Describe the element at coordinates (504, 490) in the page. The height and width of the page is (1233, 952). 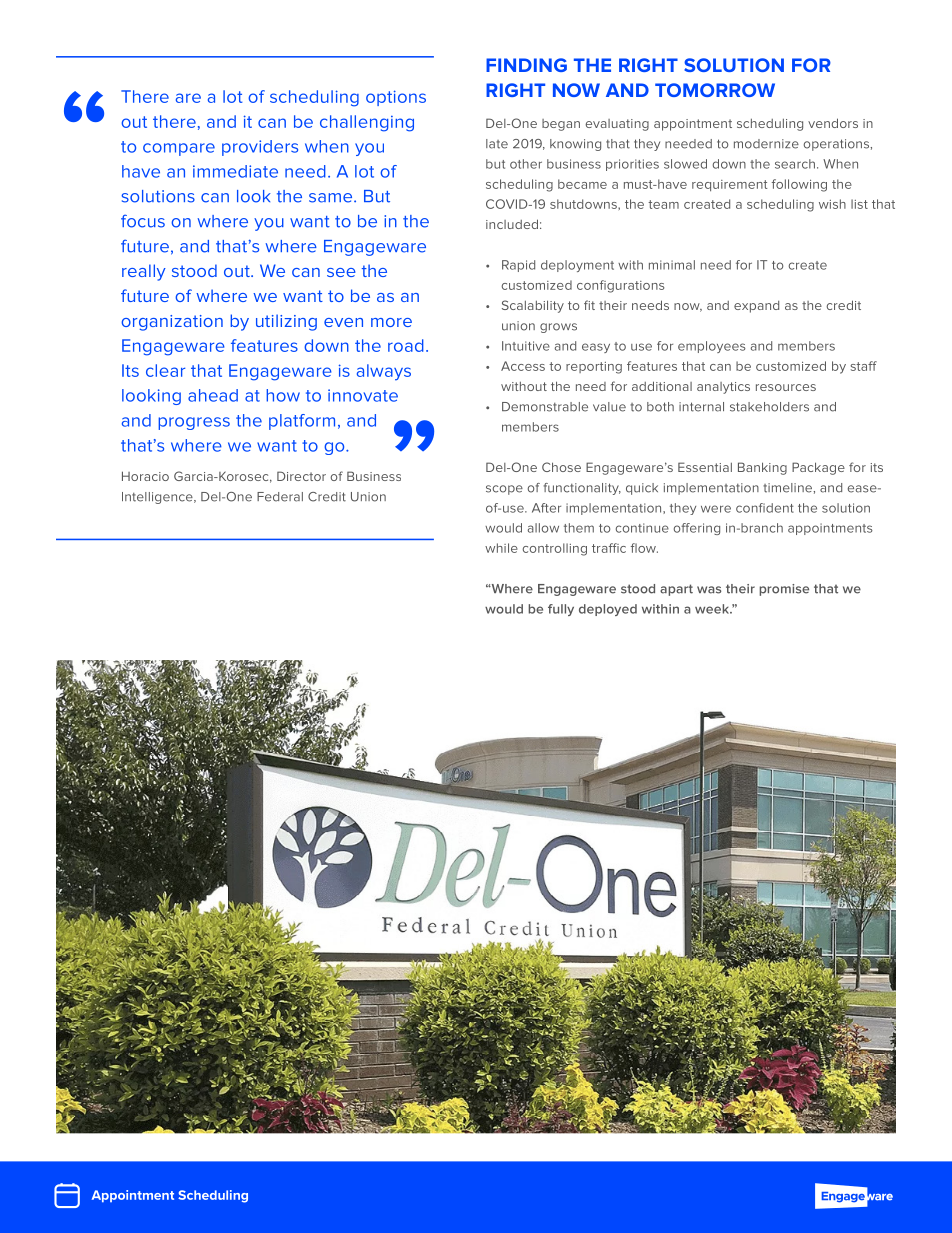
I see `scope` at that location.
